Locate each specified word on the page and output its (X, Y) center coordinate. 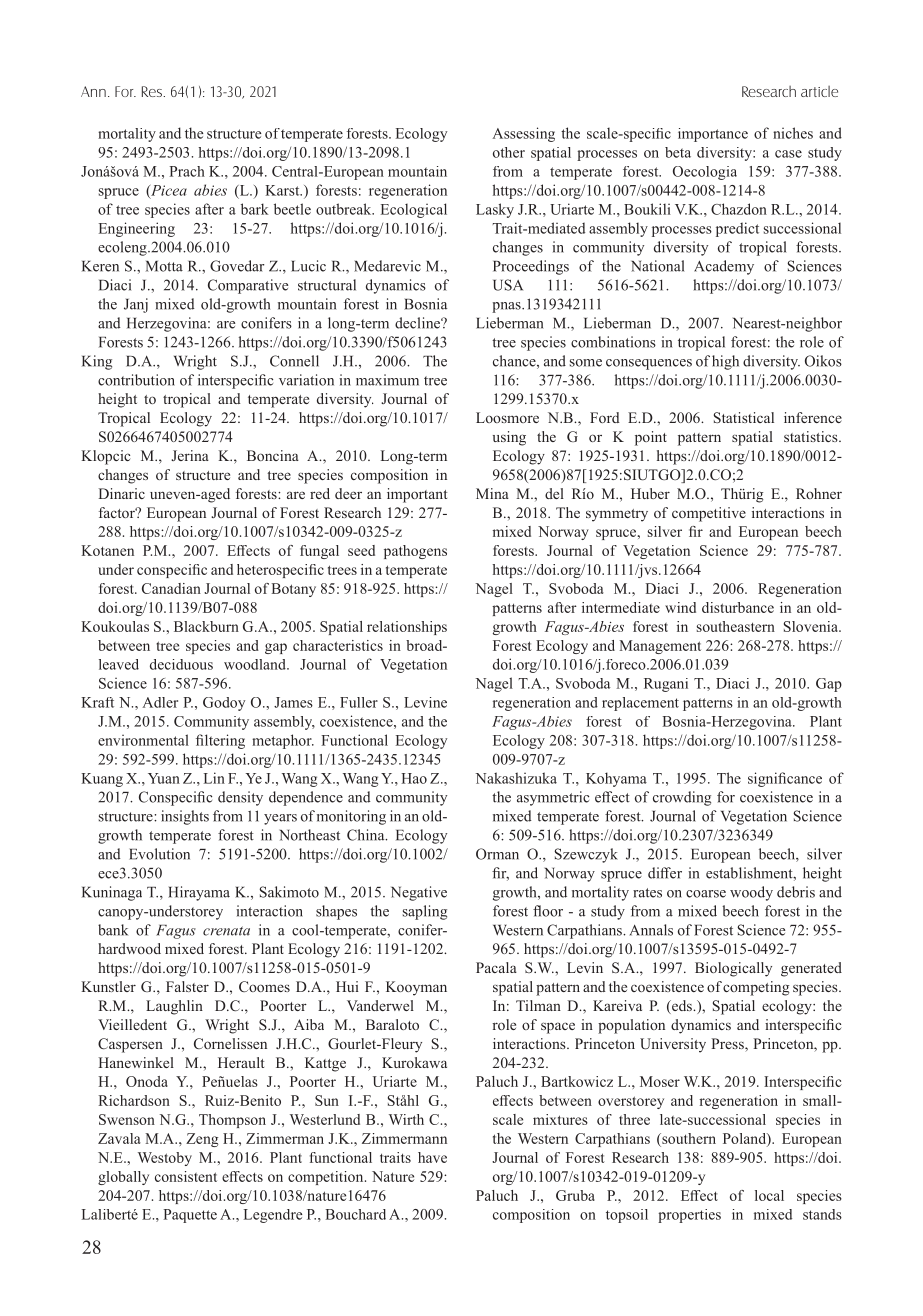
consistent (186, 1176)
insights (185, 817)
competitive (709, 514)
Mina (492, 493)
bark (255, 209)
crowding (682, 798)
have (432, 1157)
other (509, 152)
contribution (136, 380)
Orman (497, 854)
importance (713, 135)
